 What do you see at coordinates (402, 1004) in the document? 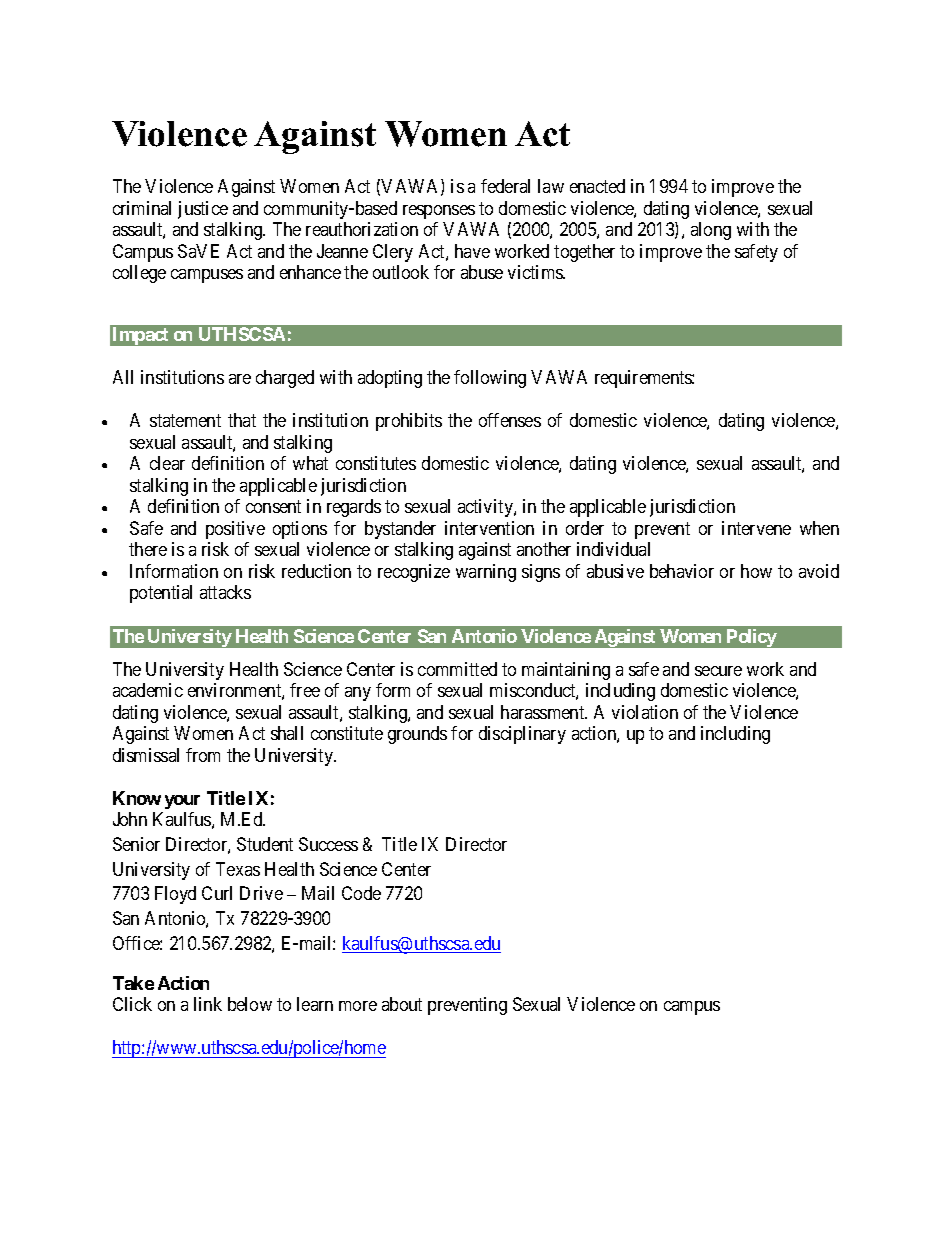
I see `about` at bounding box center [402, 1004].
